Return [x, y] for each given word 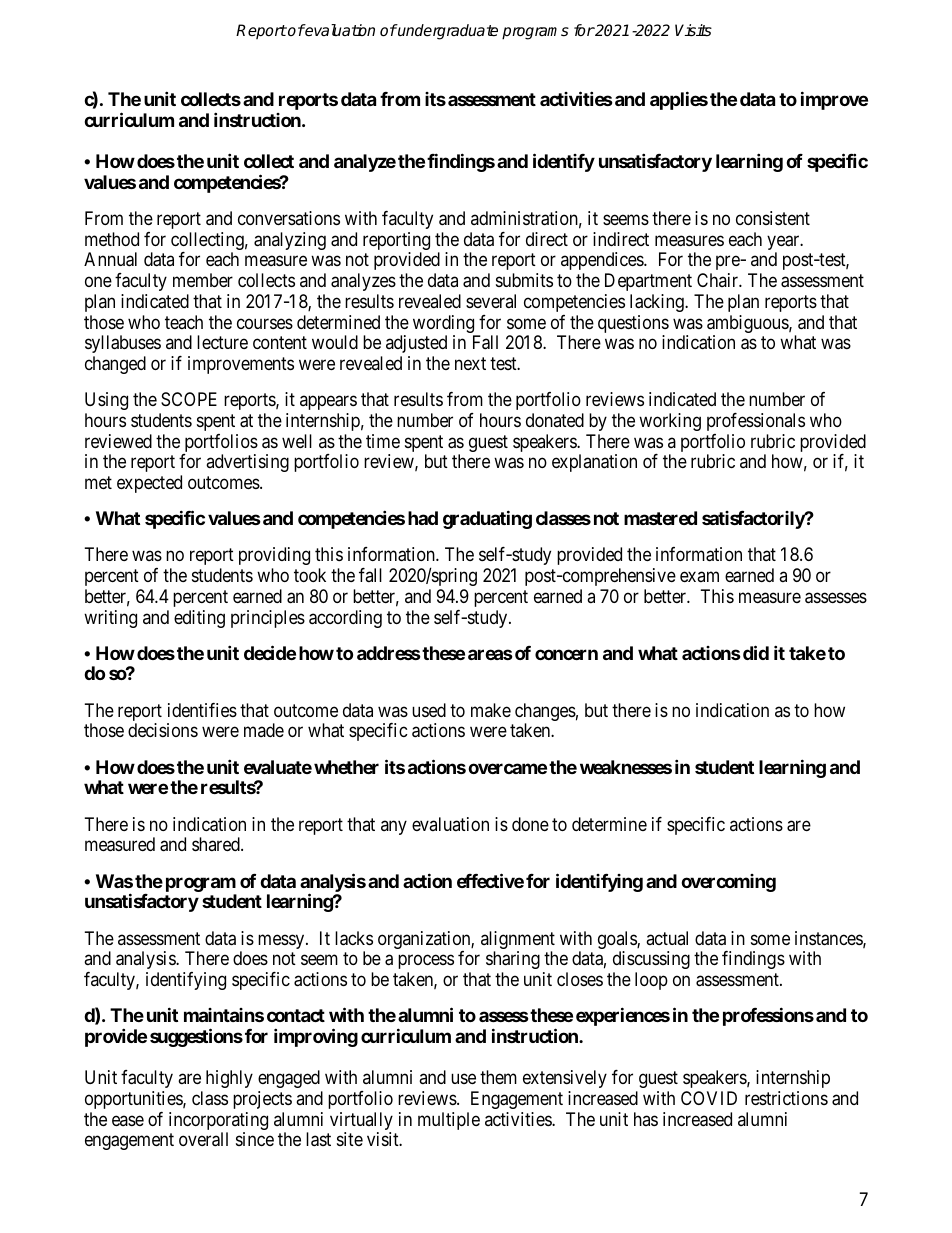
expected [149, 484]
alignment [518, 941]
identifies [202, 710]
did [756, 652]
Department [648, 282]
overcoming [728, 883]
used [429, 710]
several [491, 301]
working [670, 422]
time [383, 441]
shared [217, 844]
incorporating [218, 1122]
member [203, 280]
